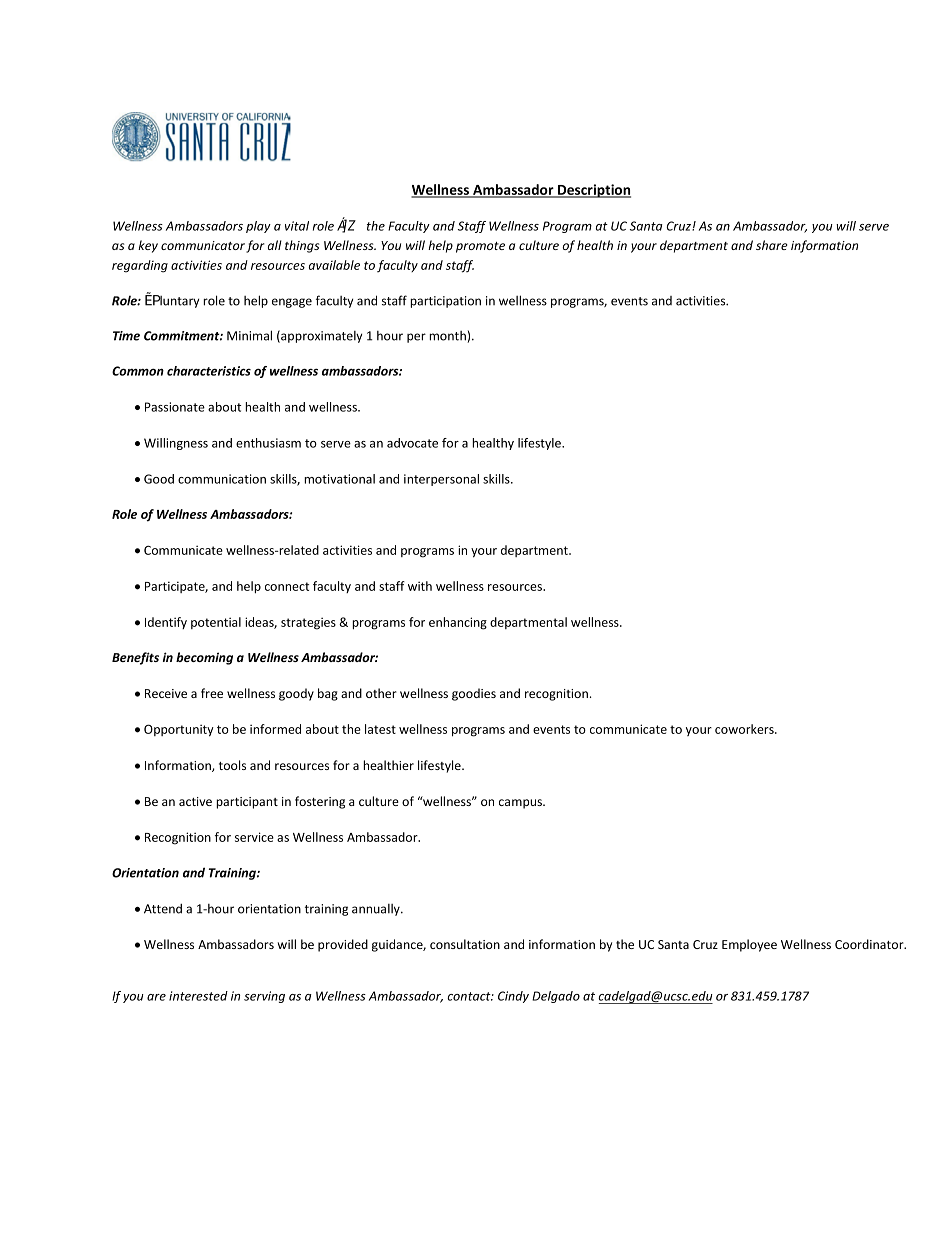  I want to click on potential, so click(216, 623).
